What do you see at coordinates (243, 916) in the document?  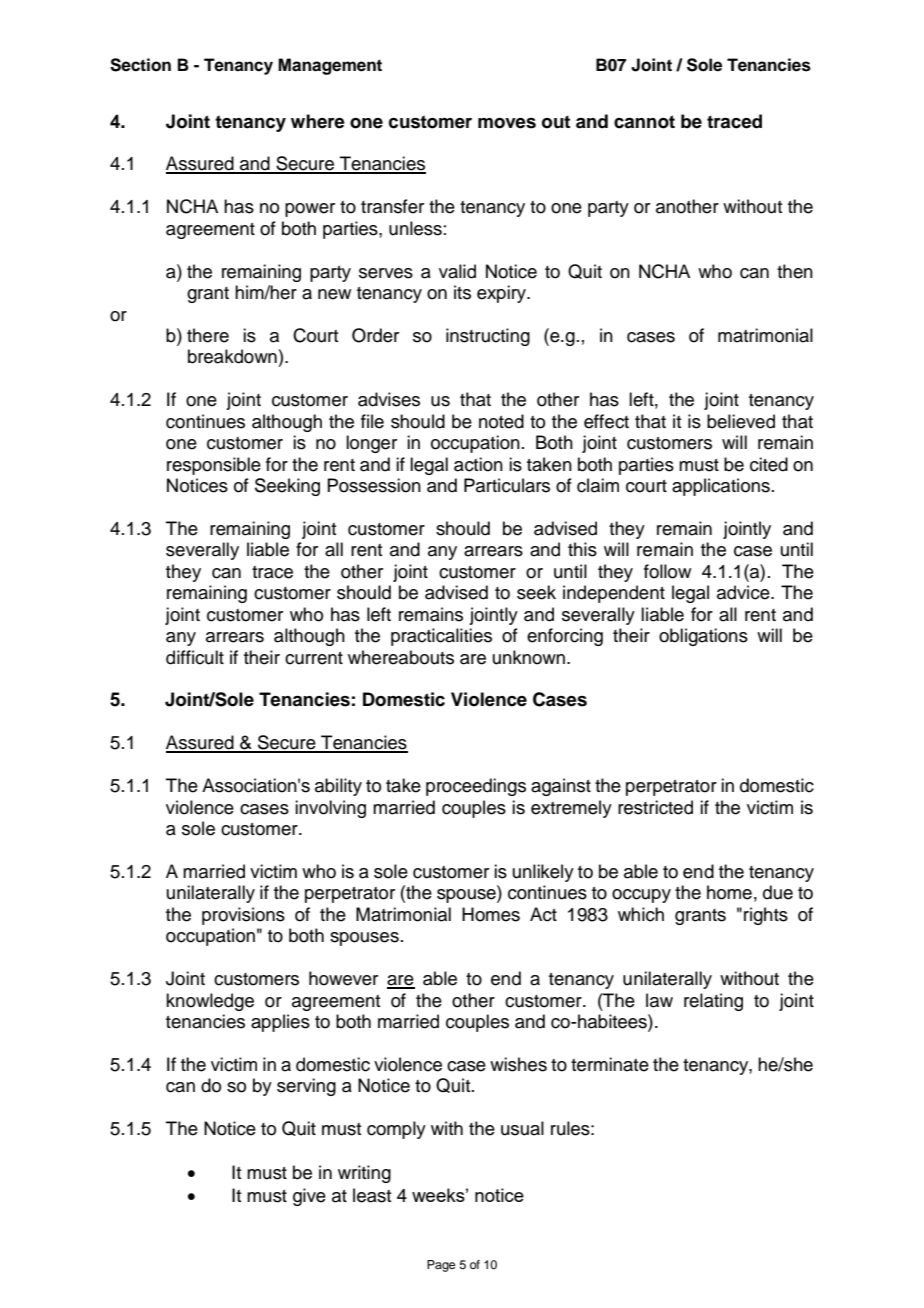 I see `provisions` at bounding box center [243, 916].
